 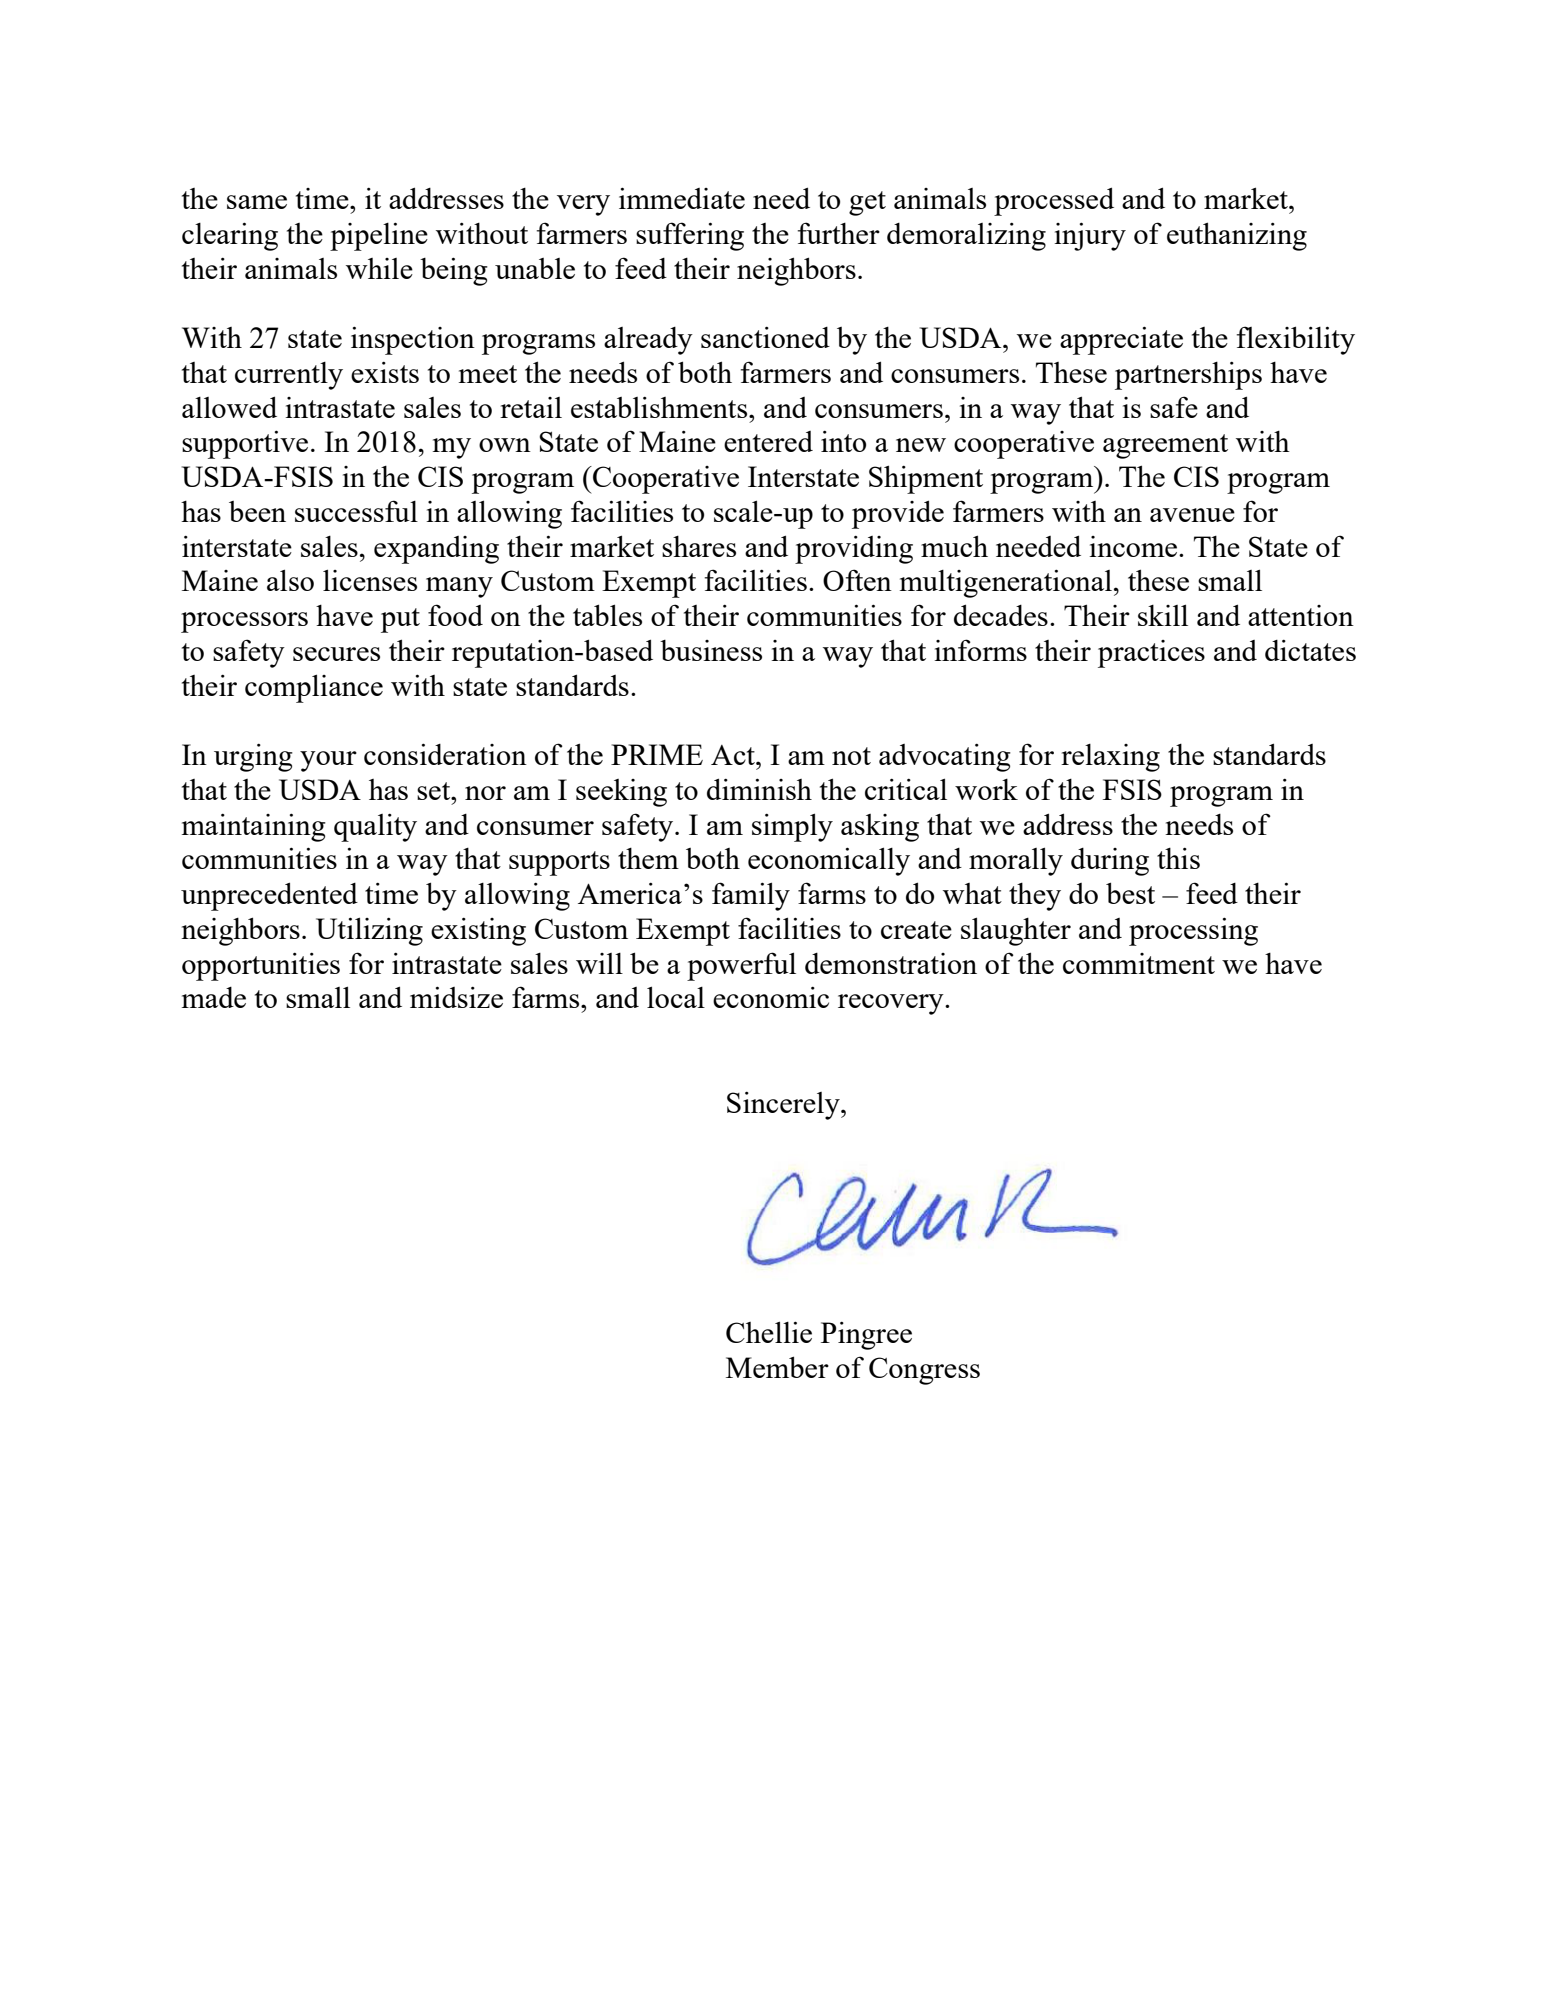 I want to click on Chellie, so click(x=769, y=1332).
